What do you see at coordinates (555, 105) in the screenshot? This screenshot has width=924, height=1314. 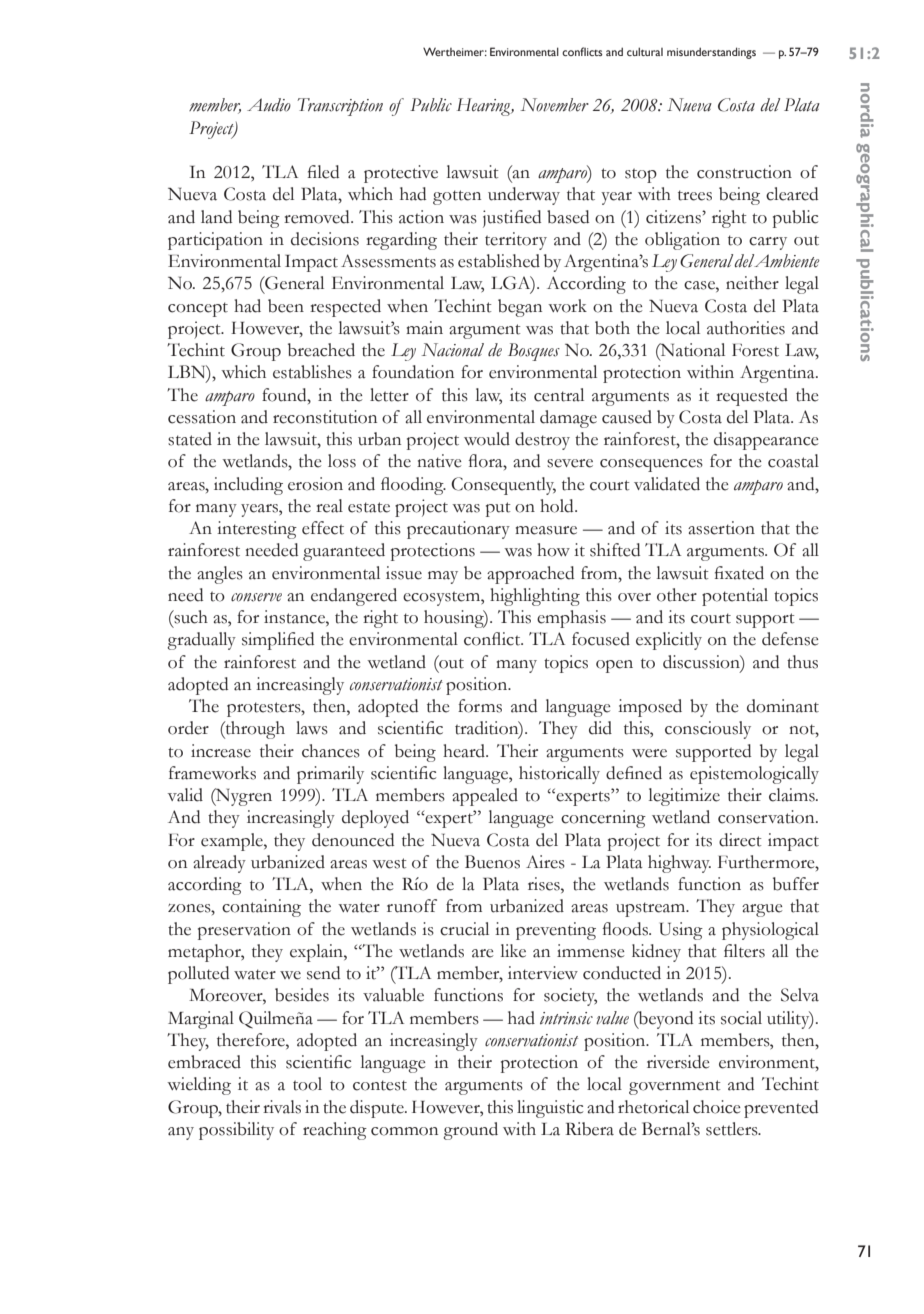 I see `November` at bounding box center [555, 105].
